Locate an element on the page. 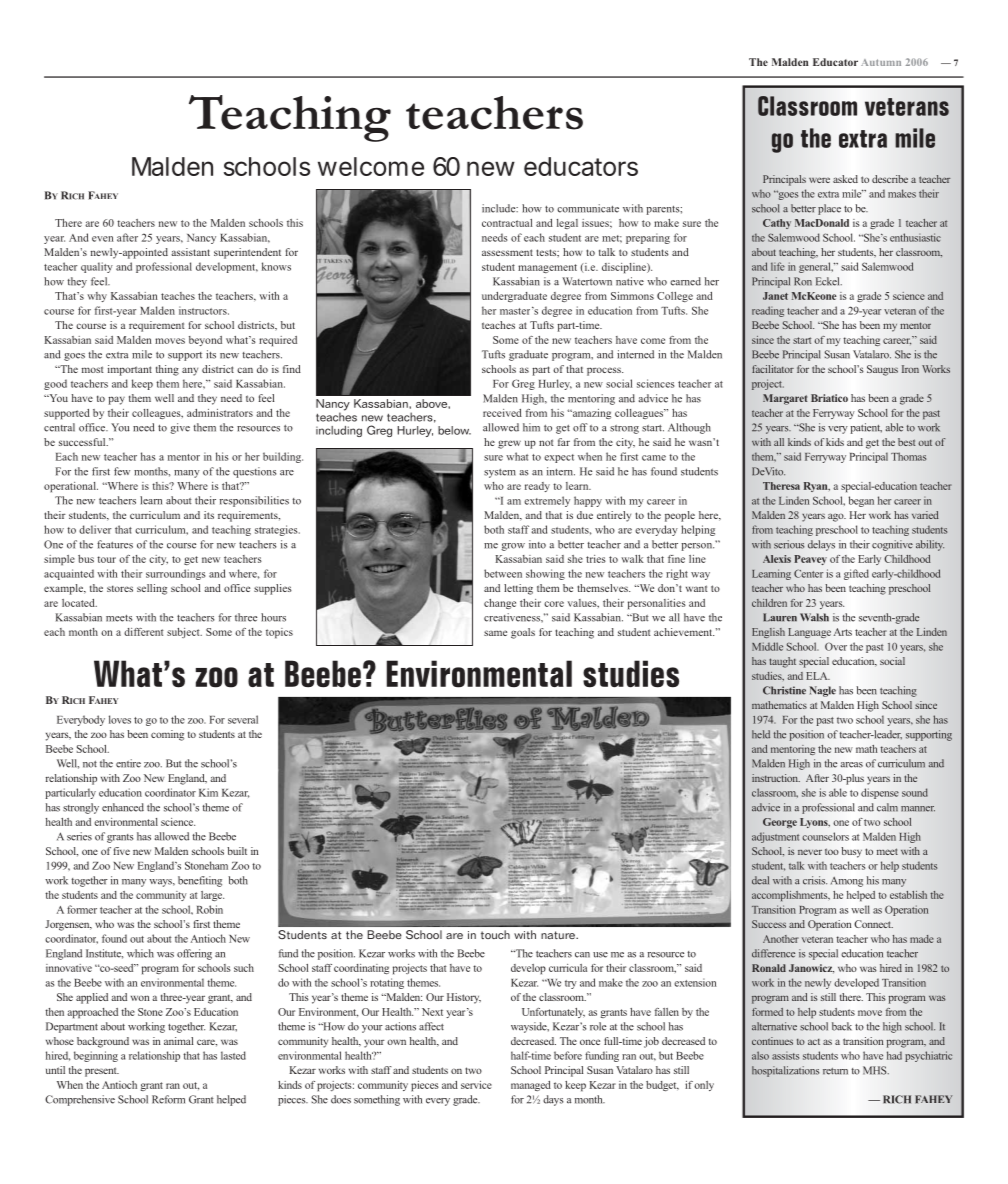 The image size is (1008, 1184). animal is located at coordinates (178, 1041).
